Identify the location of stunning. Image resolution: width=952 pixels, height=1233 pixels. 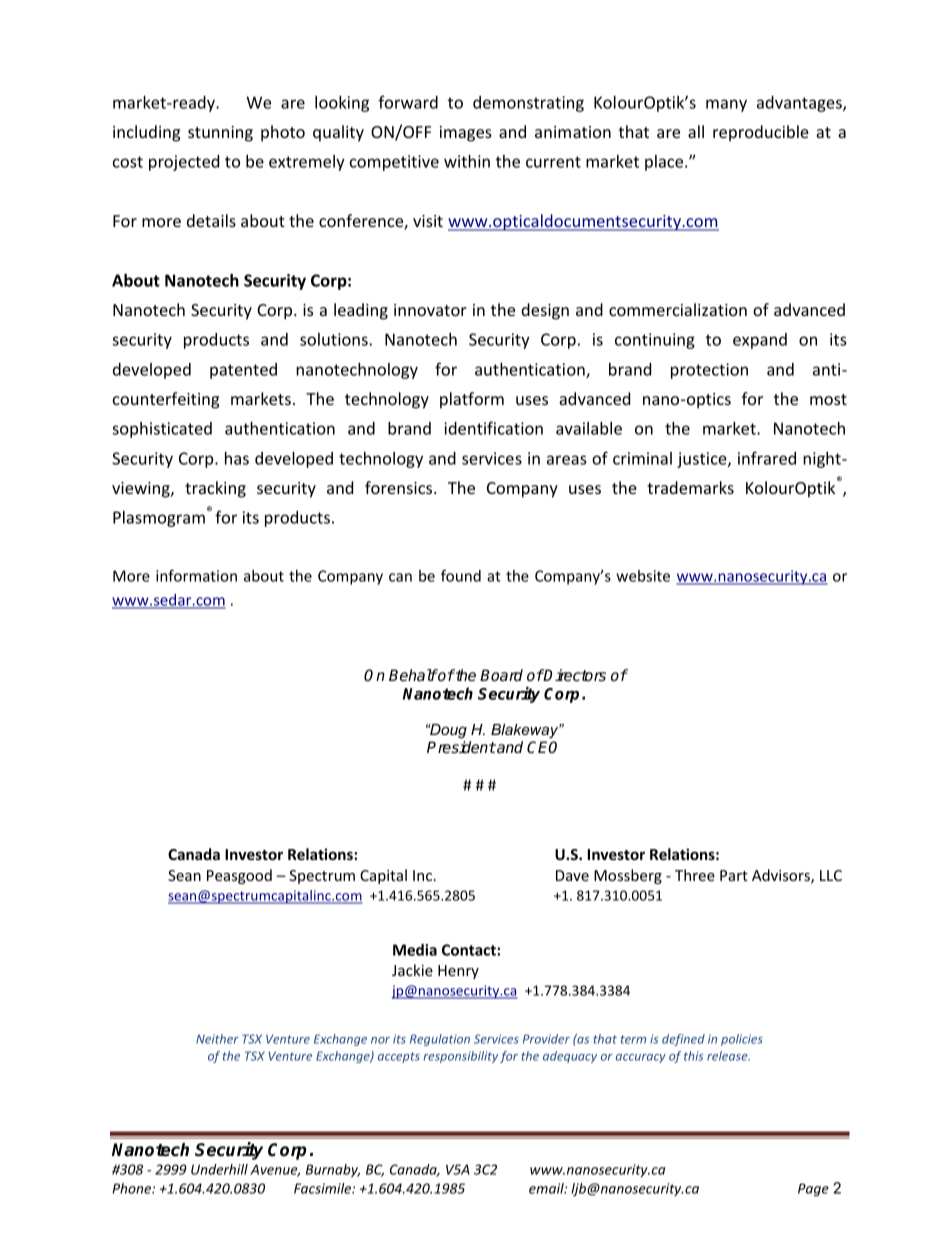
(220, 134).
